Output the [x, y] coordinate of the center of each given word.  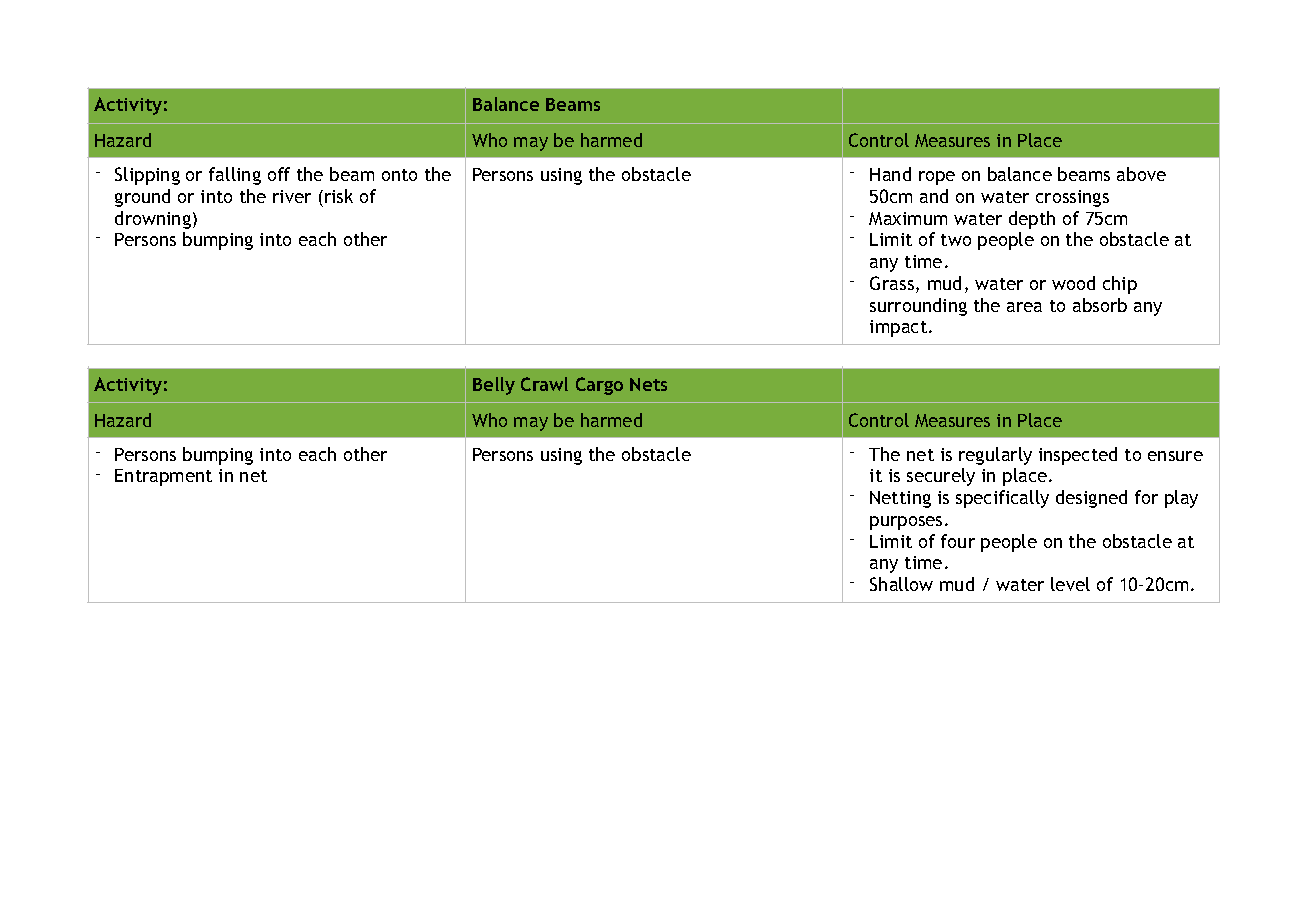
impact [900, 328]
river [292, 196]
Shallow [901, 584]
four [958, 541]
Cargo [599, 386]
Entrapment [163, 477]
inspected [1078, 456]
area [1024, 307]
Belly [494, 386]
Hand [890, 174]
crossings [1072, 198]
